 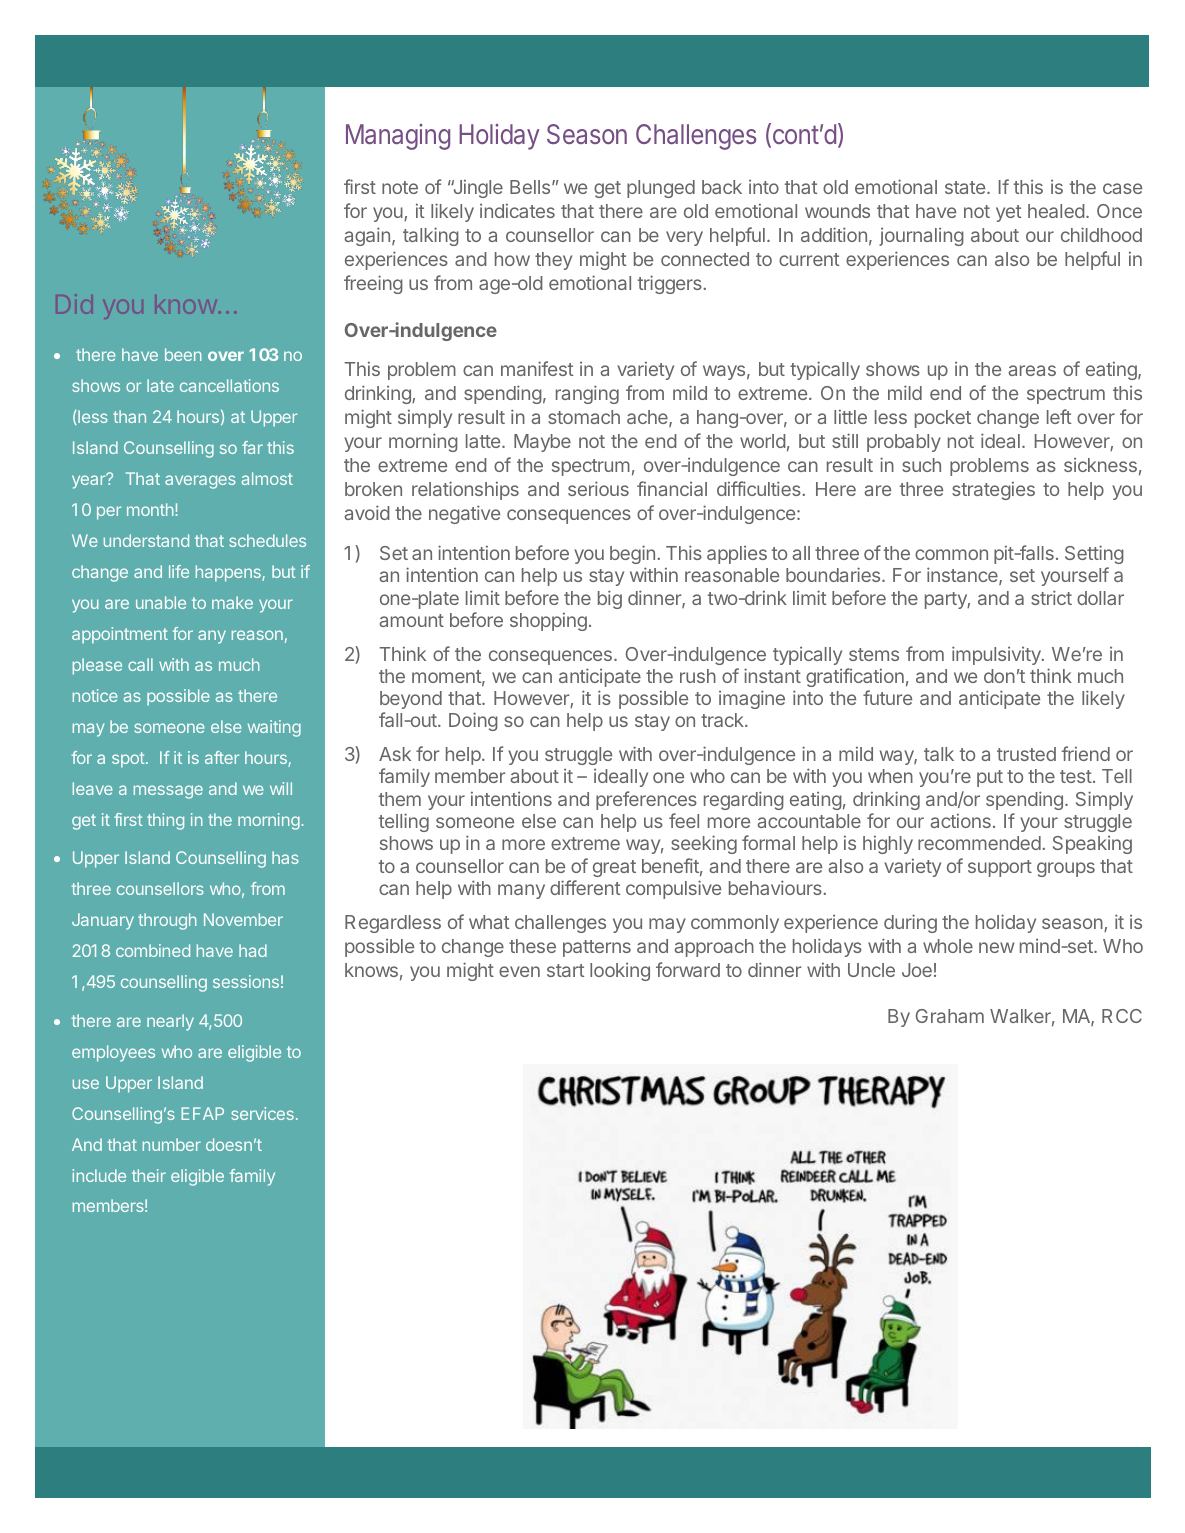 What do you see at coordinates (1059, 416) in the image?
I see `left` at bounding box center [1059, 416].
